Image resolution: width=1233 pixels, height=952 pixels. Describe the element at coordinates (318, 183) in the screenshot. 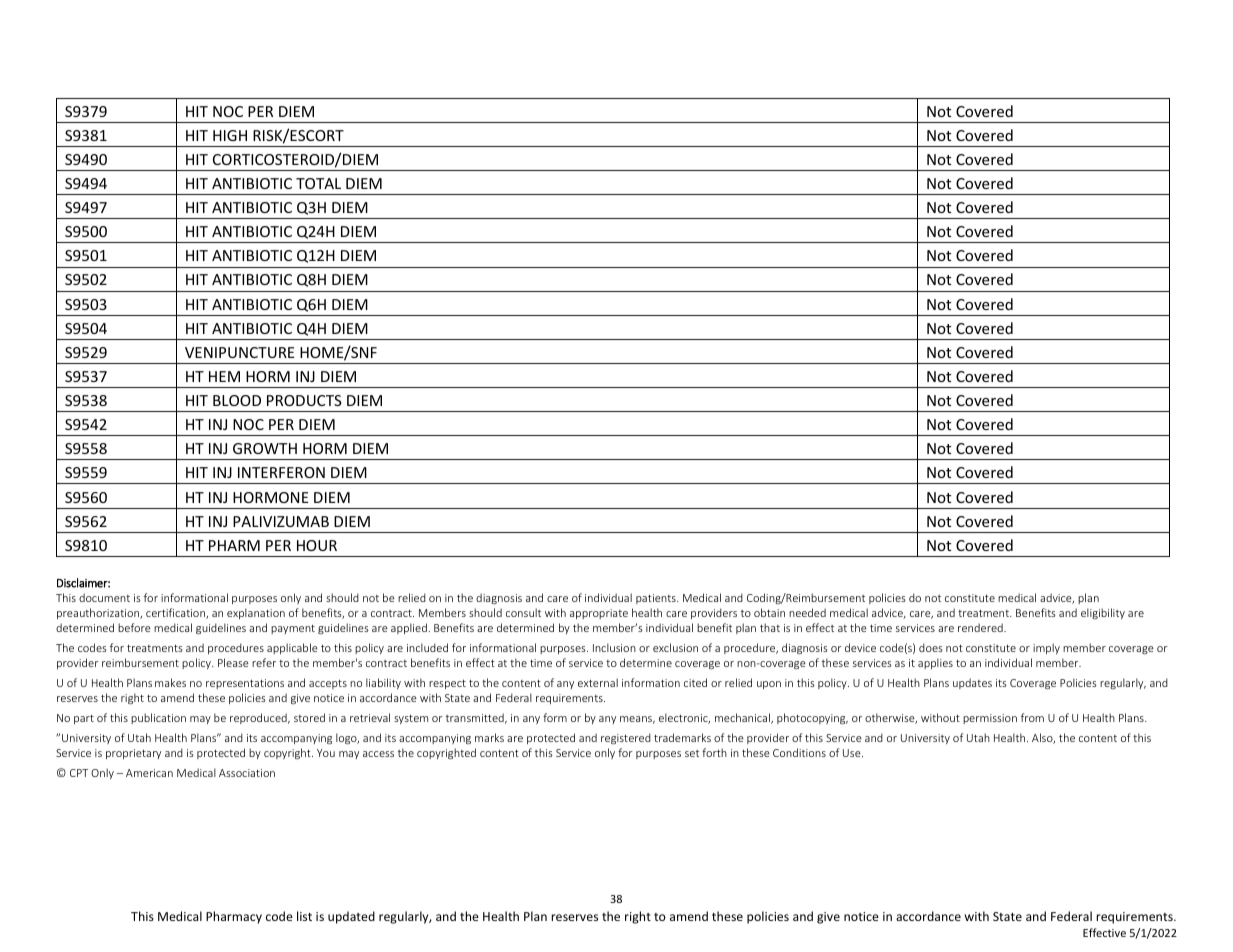

I see `TOTAL` at that location.
